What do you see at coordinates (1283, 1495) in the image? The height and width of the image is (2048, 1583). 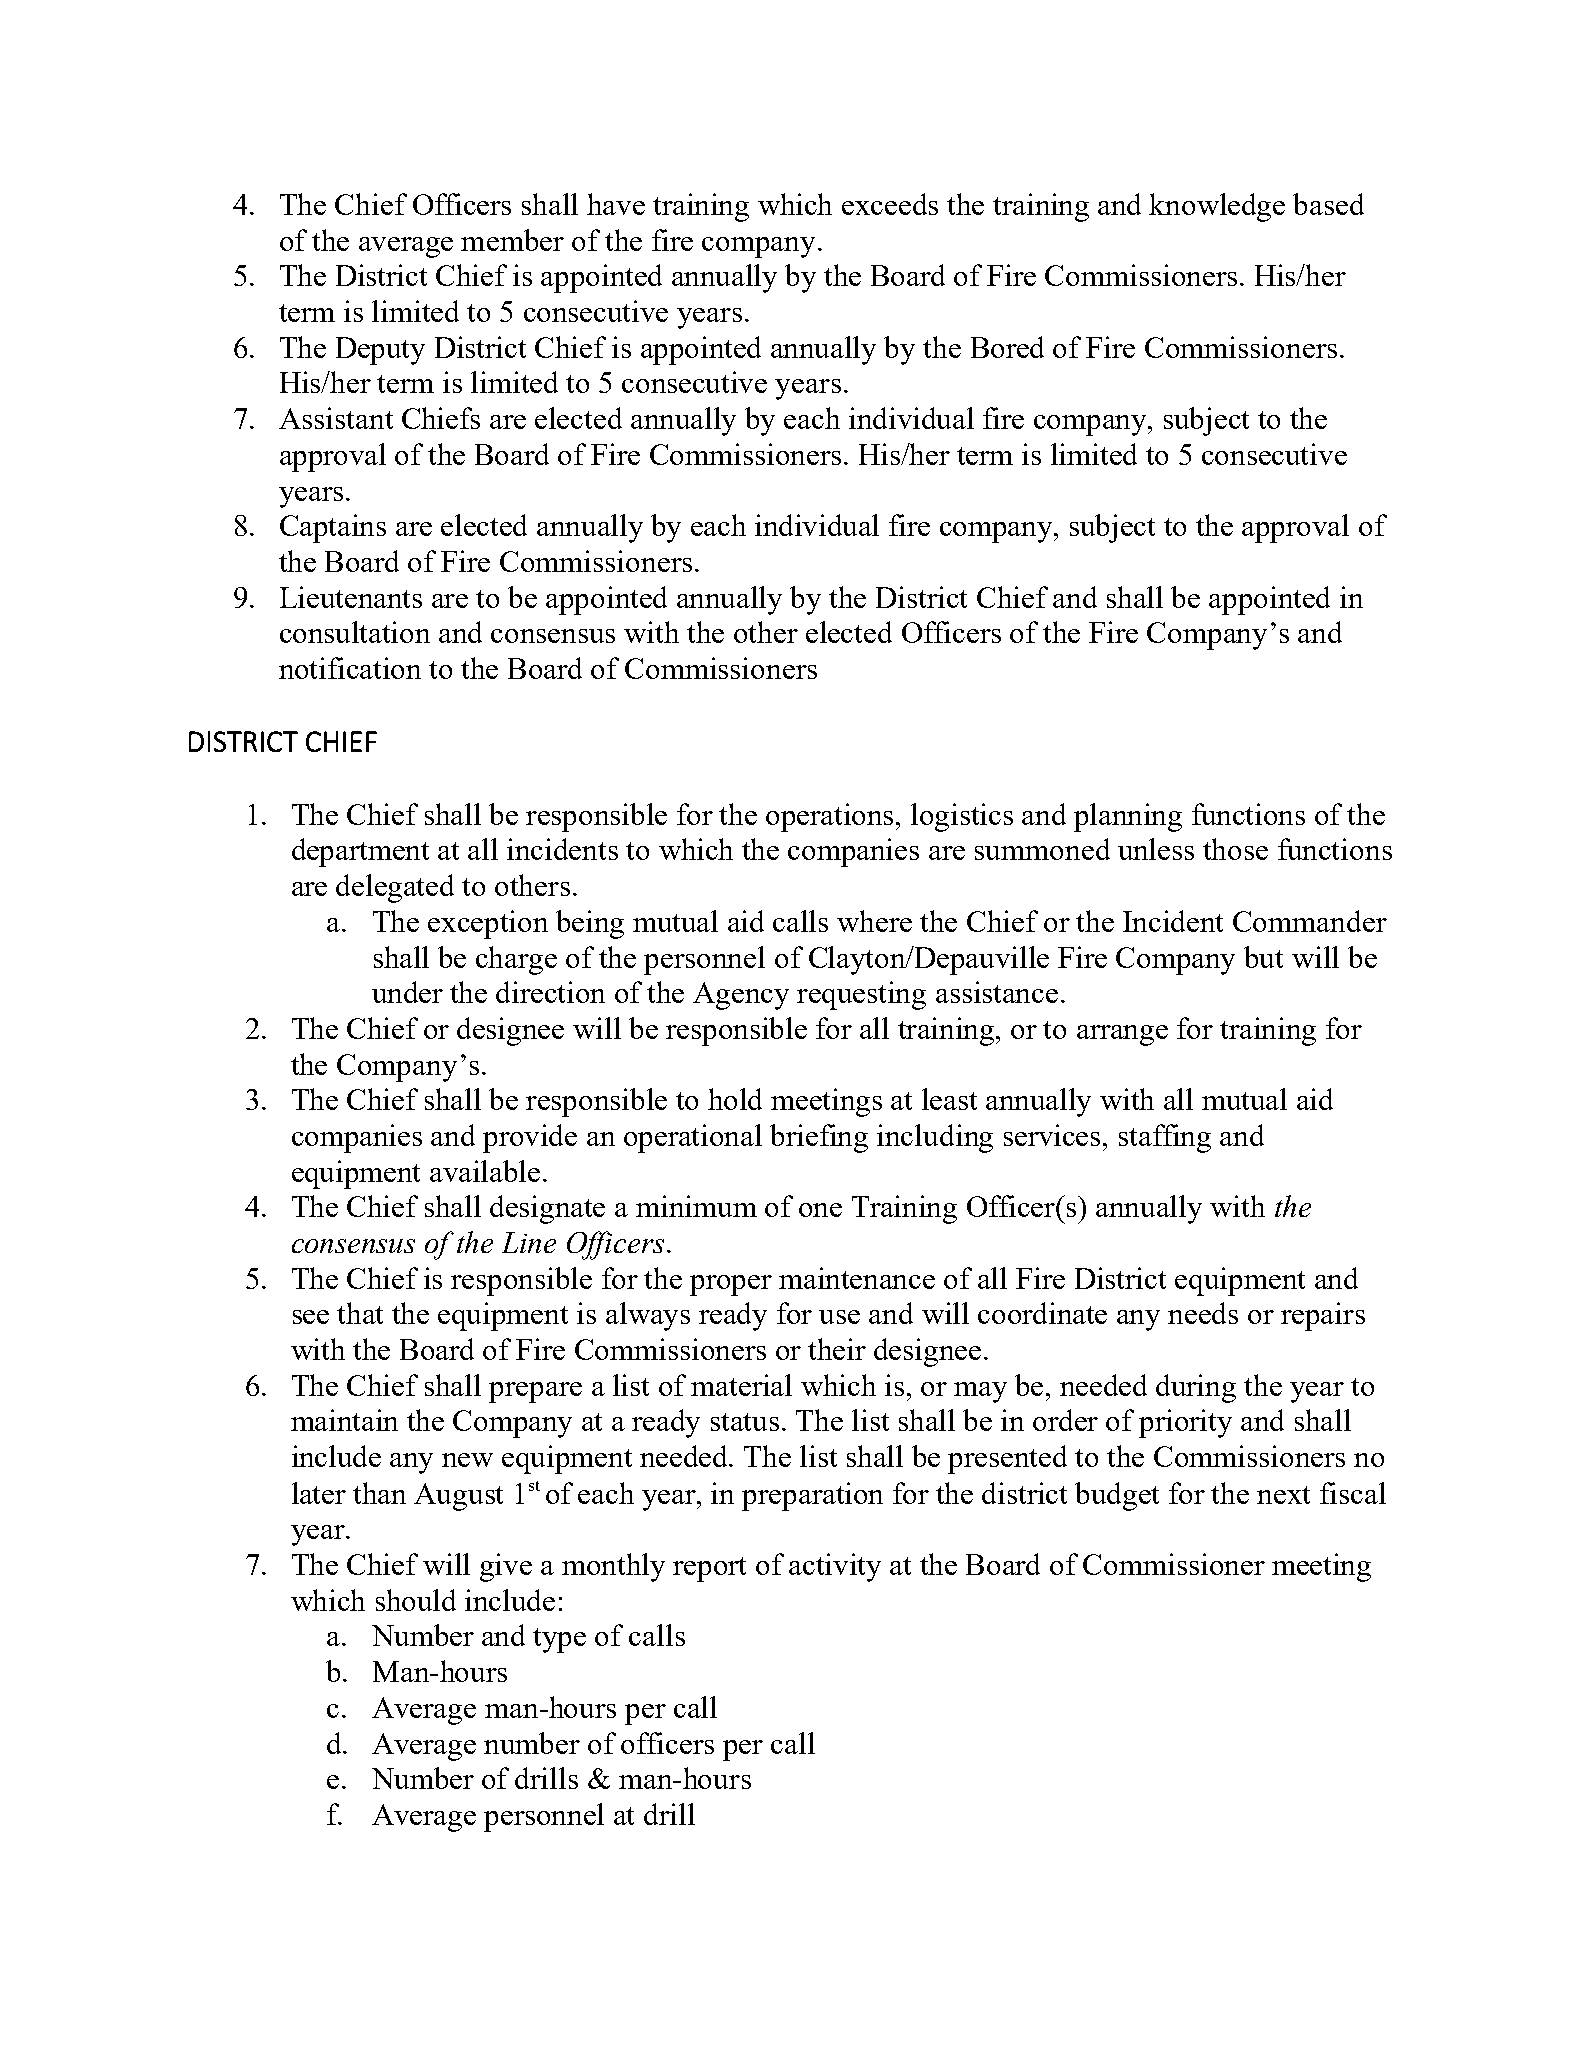 I see `next` at bounding box center [1283, 1495].
